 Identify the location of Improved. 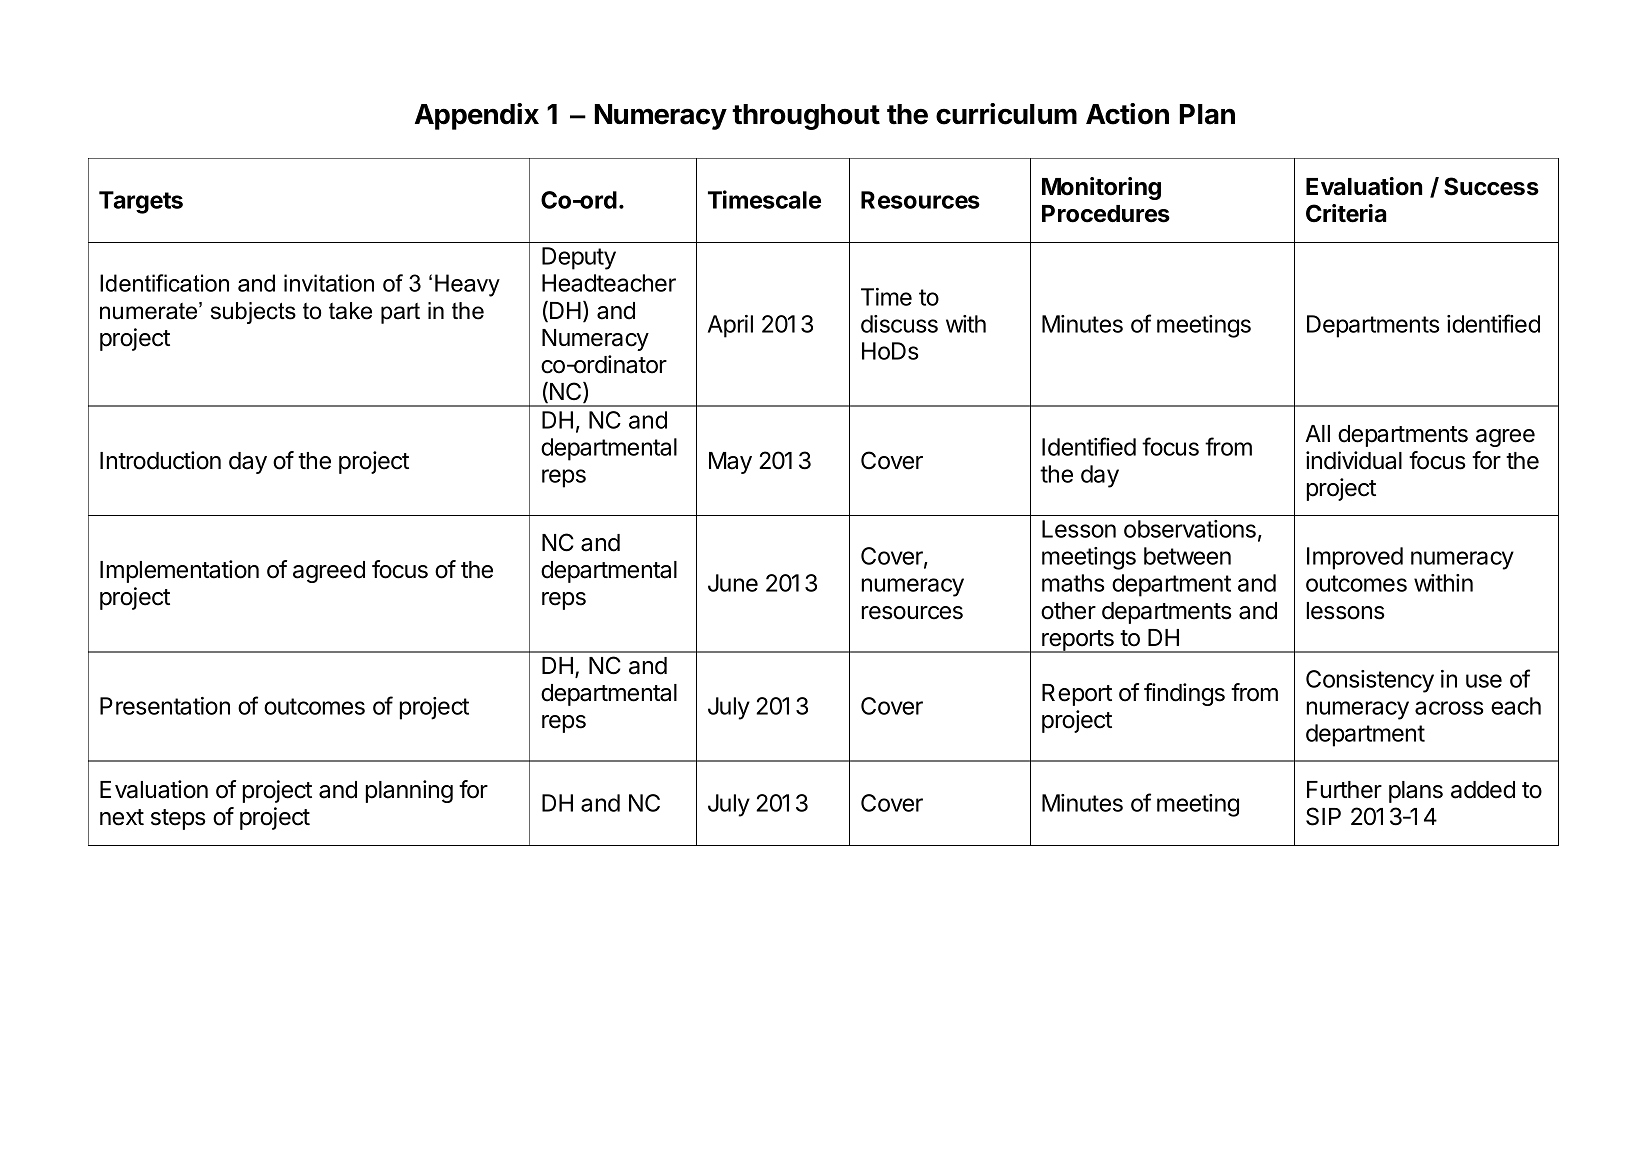
(1355, 558).
